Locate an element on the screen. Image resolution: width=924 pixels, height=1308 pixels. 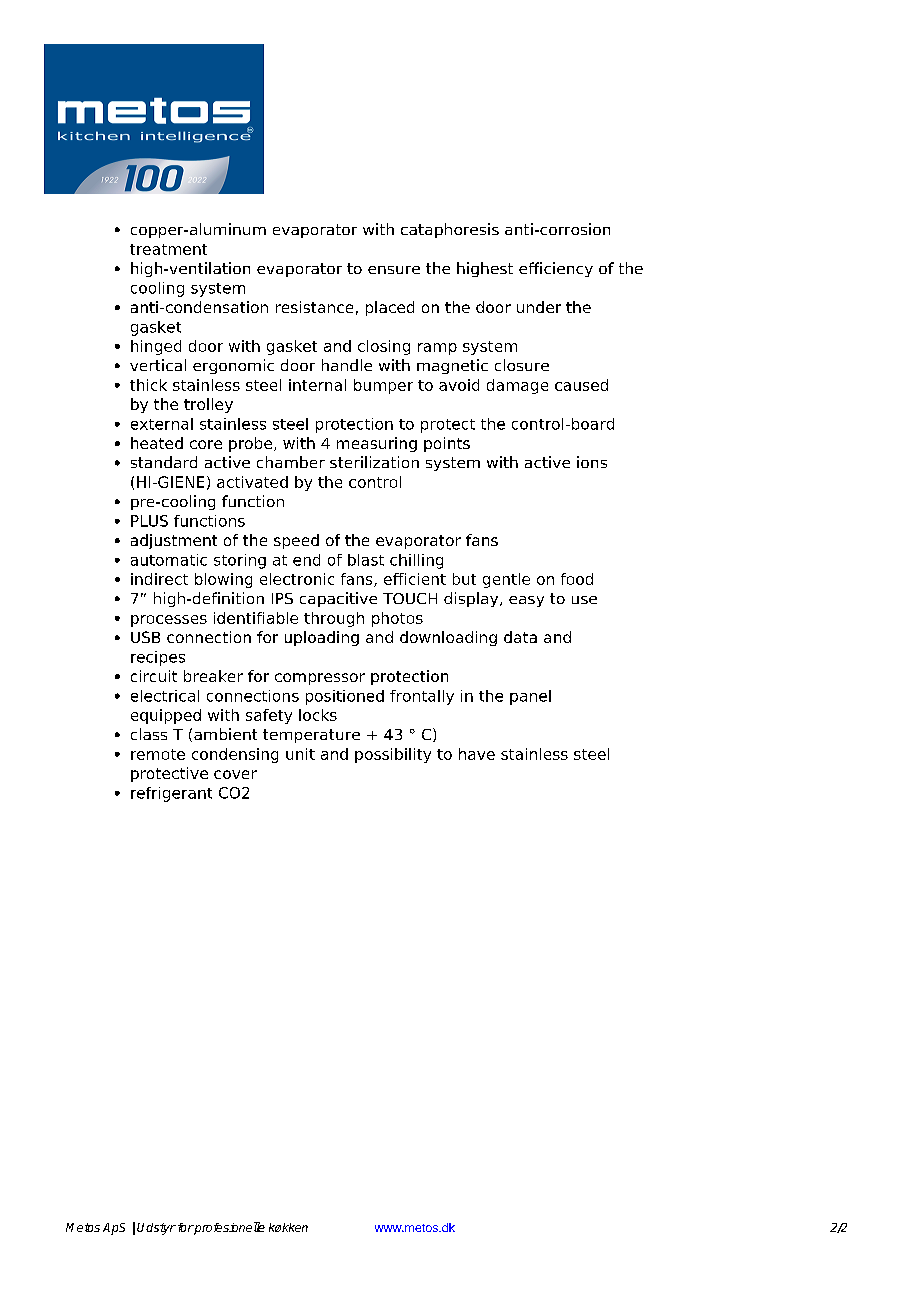
adjustment is located at coordinates (174, 541).
